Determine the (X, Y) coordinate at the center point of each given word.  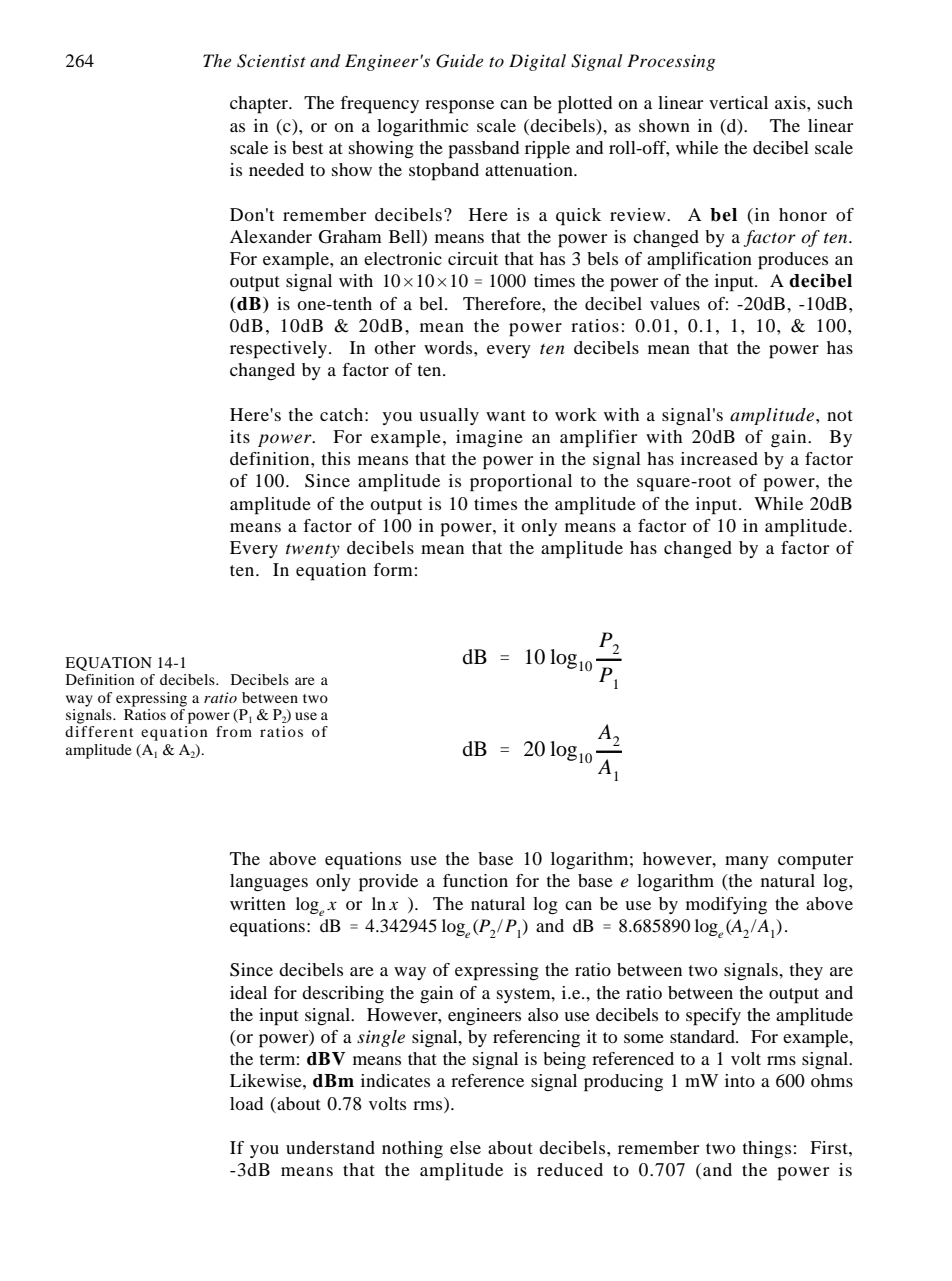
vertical (738, 102)
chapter (260, 105)
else (465, 1147)
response (459, 107)
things (767, 1149)
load (246, 1103)
